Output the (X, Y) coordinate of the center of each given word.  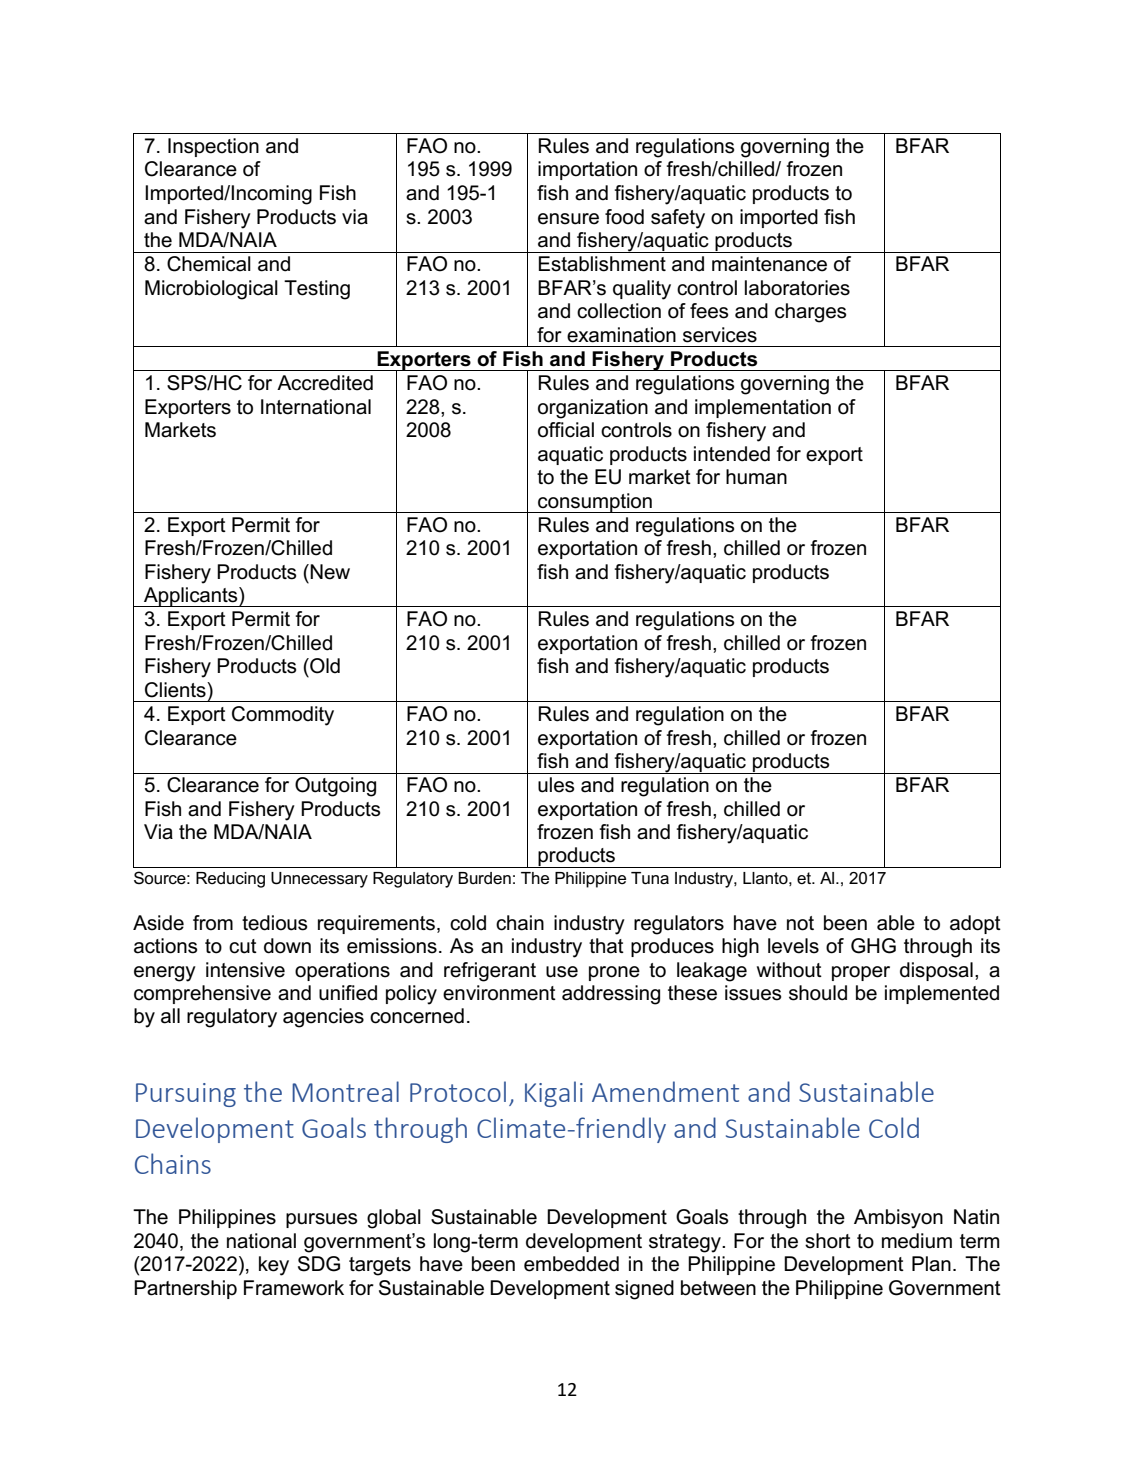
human (756, 477)
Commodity (283, 716)
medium (917, 1241)
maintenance (769, 264)
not (800, 923)
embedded (571, 1264)
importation (587, 170)
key (274, 1266)
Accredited (325, 383)
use (562, 972)
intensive (245, 970)
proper (861, 973)
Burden (484, 878)
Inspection (213, 147)
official (566, 430)
